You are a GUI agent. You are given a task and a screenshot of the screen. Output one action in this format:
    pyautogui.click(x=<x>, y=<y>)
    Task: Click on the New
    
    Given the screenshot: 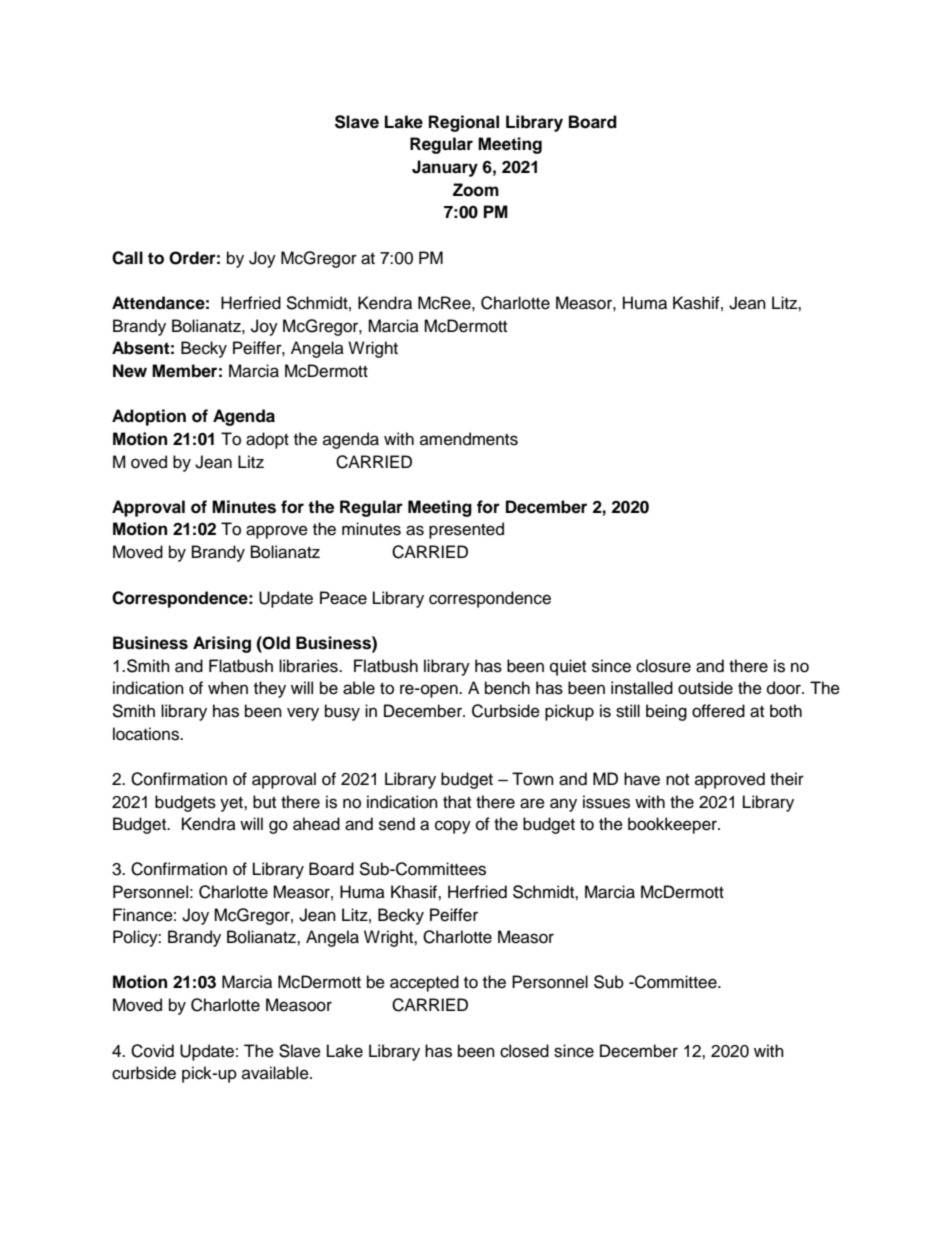 What is the action you would take?
    pyautogui.click(x=130, y=371)
